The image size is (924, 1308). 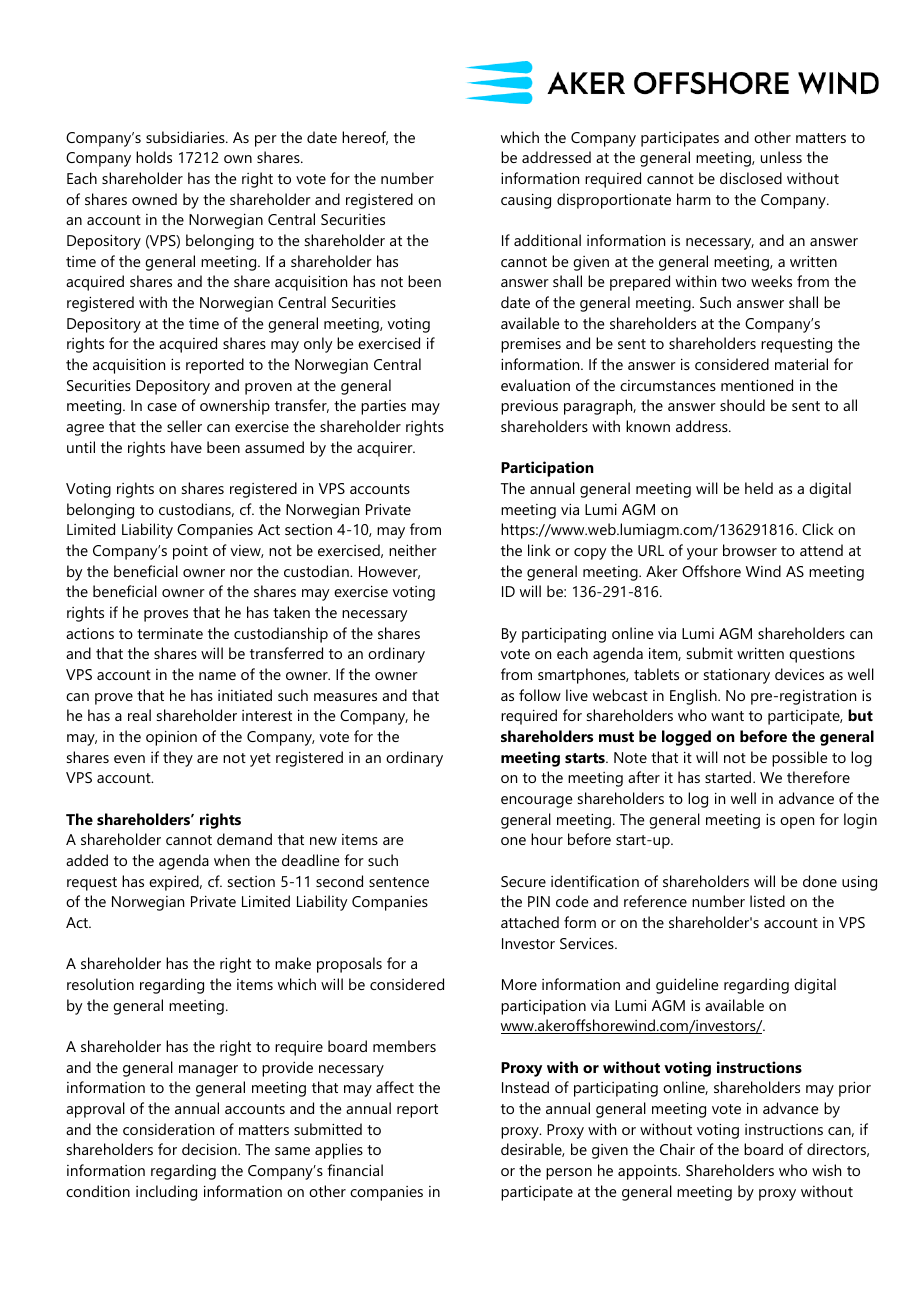 What do you see at coordinates (530, 922) in the screenshot?
I see `attached` at bounding box center [530, 922].
